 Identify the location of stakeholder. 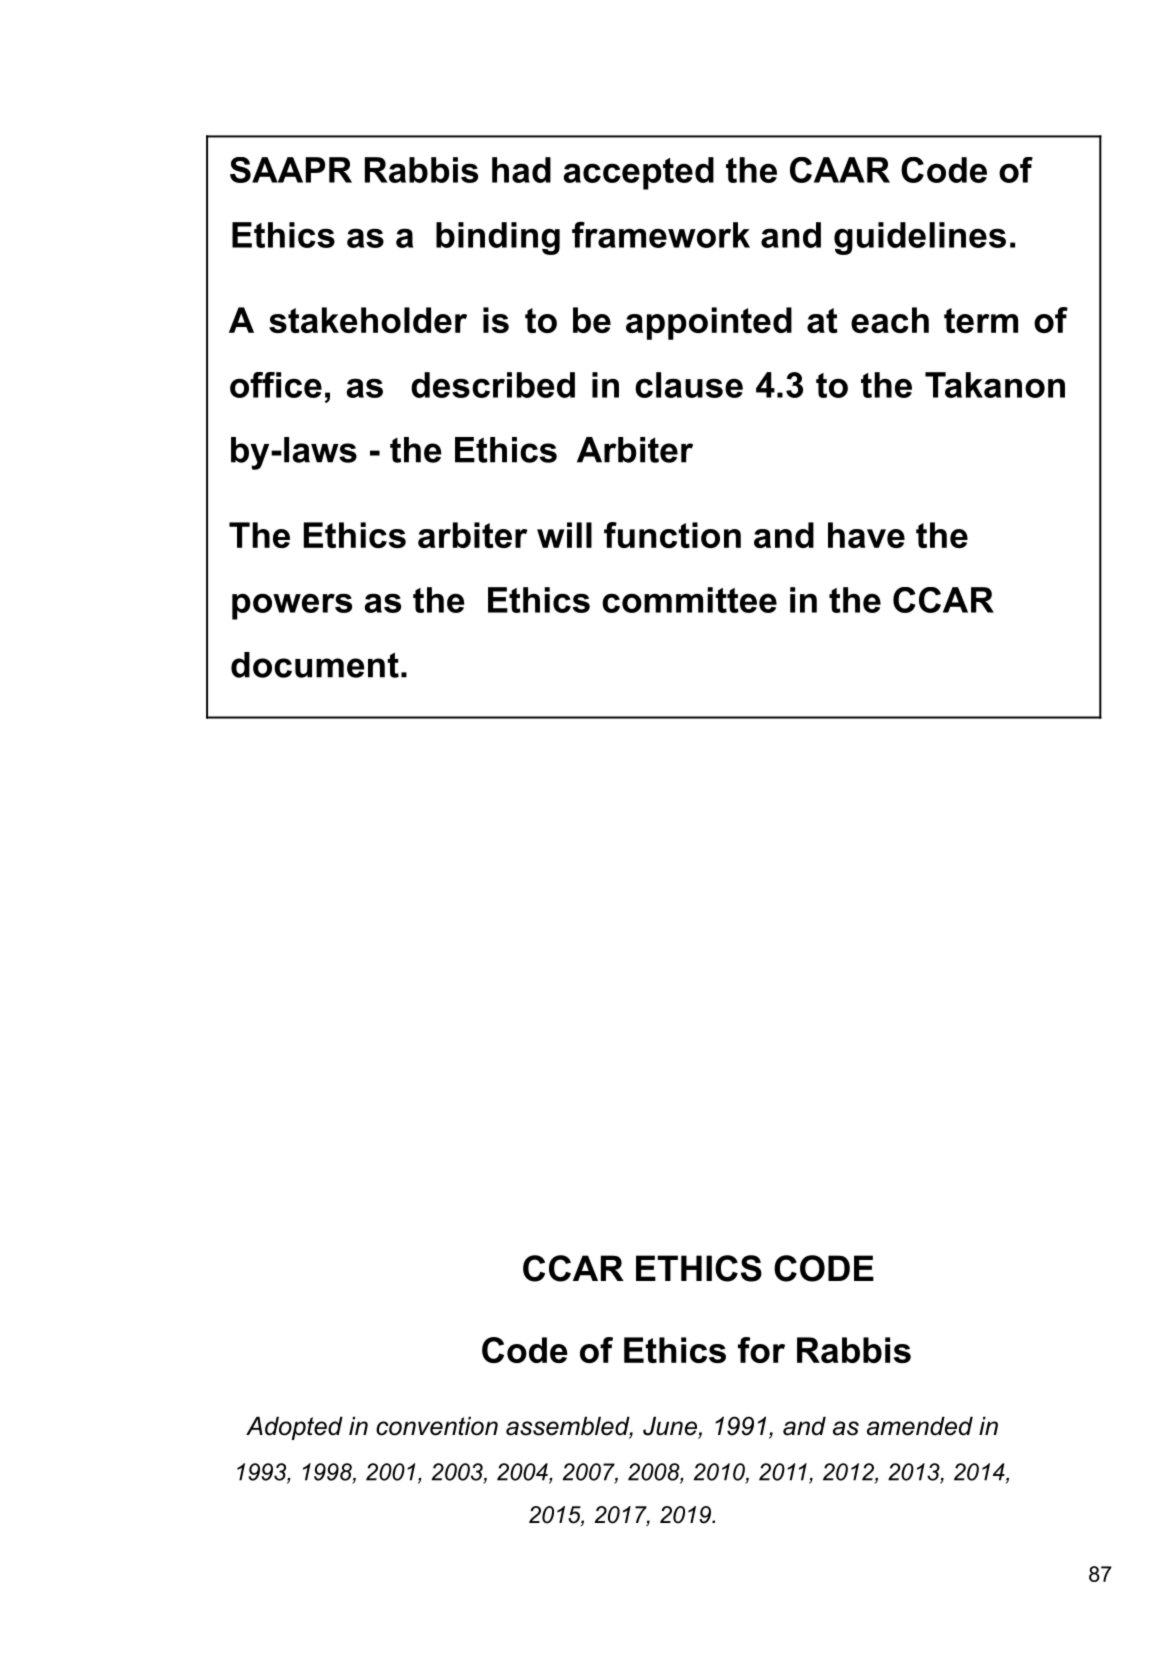
(368, 320).
